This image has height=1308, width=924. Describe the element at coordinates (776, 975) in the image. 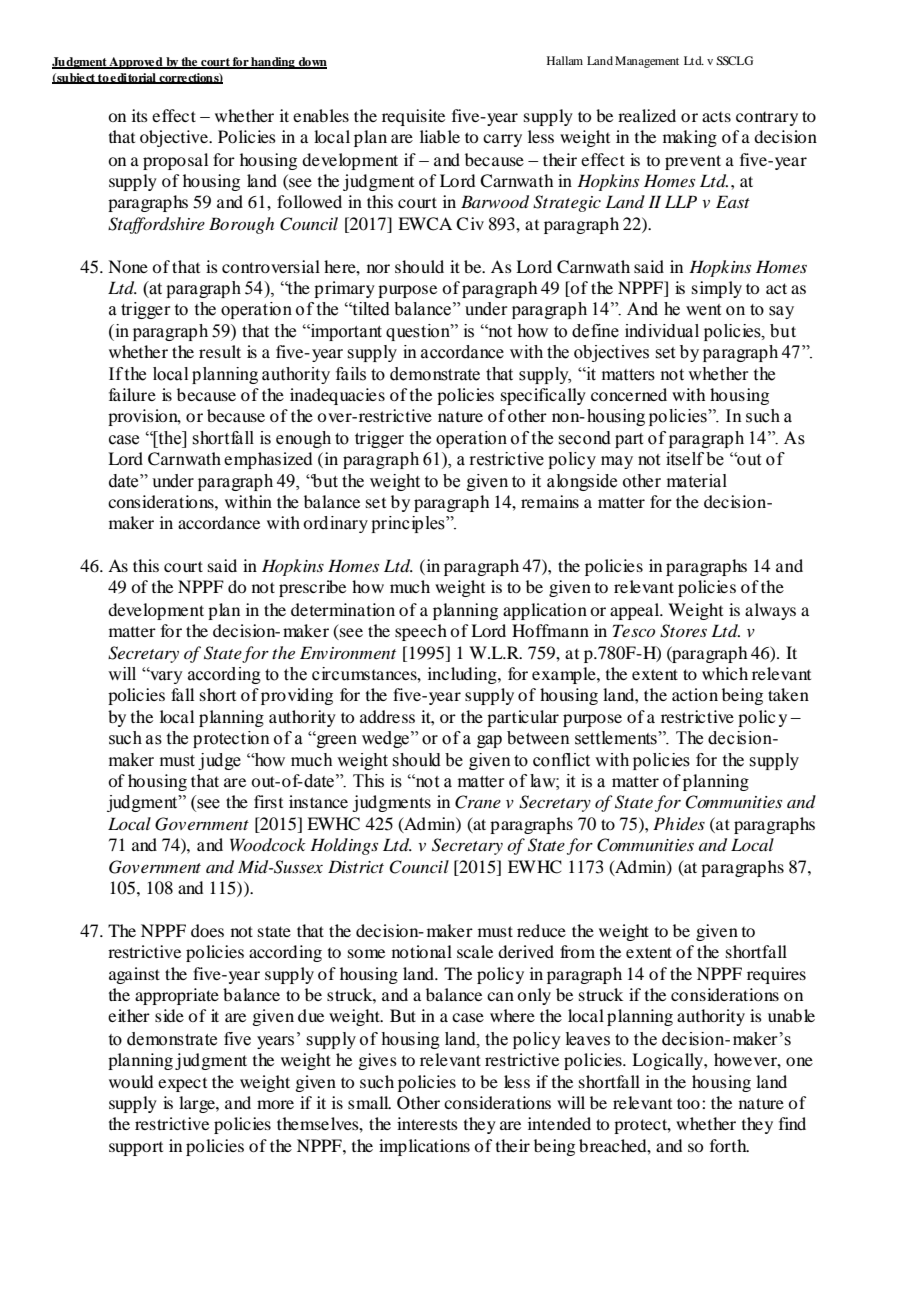

I see `requires` at that location.
